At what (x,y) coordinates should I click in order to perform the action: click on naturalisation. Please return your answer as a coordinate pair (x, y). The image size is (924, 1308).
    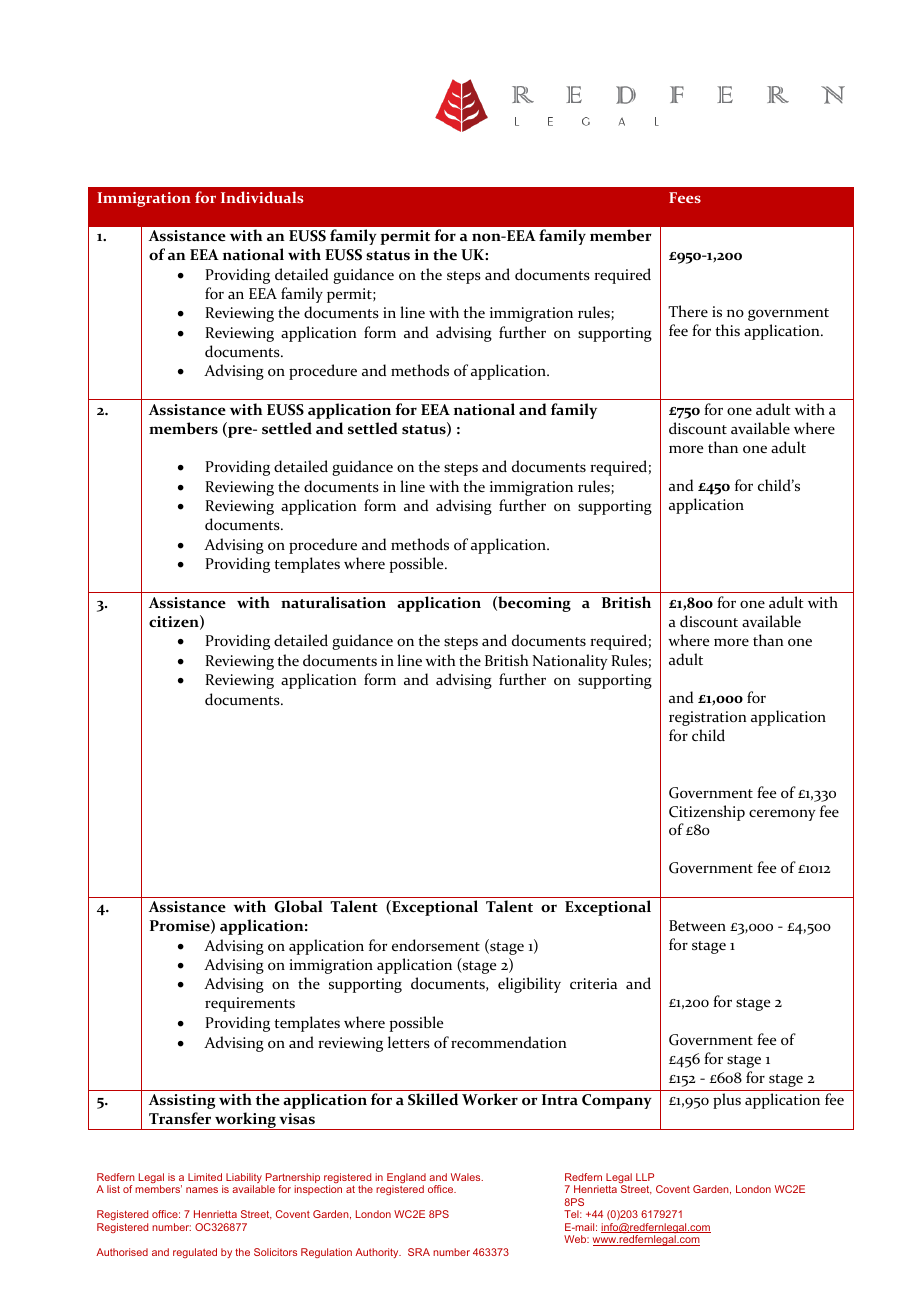
    Looking at the image, I should click on (333, 602).
